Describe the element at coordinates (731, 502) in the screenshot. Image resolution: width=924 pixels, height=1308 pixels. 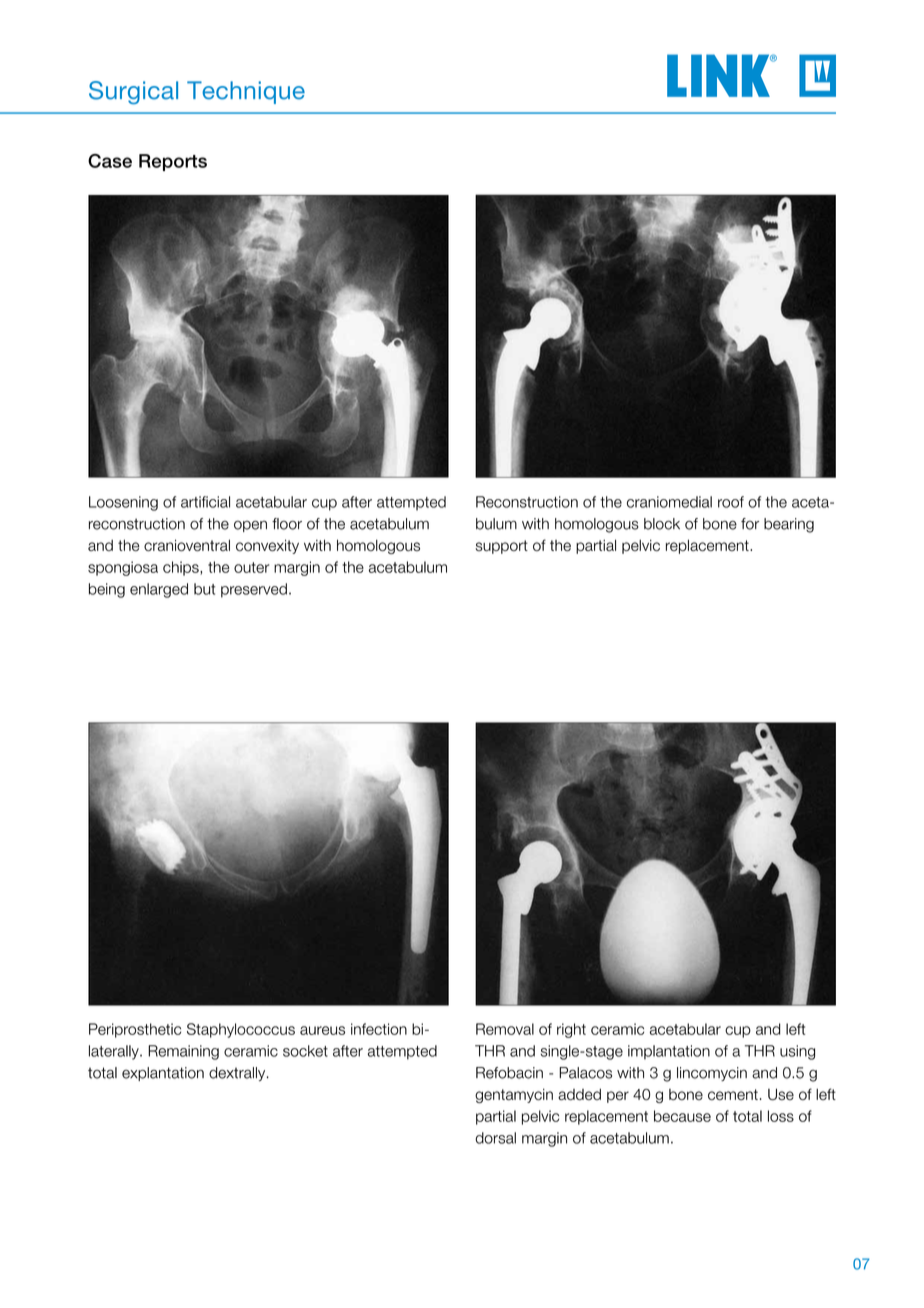
I see `roof` at that location.
